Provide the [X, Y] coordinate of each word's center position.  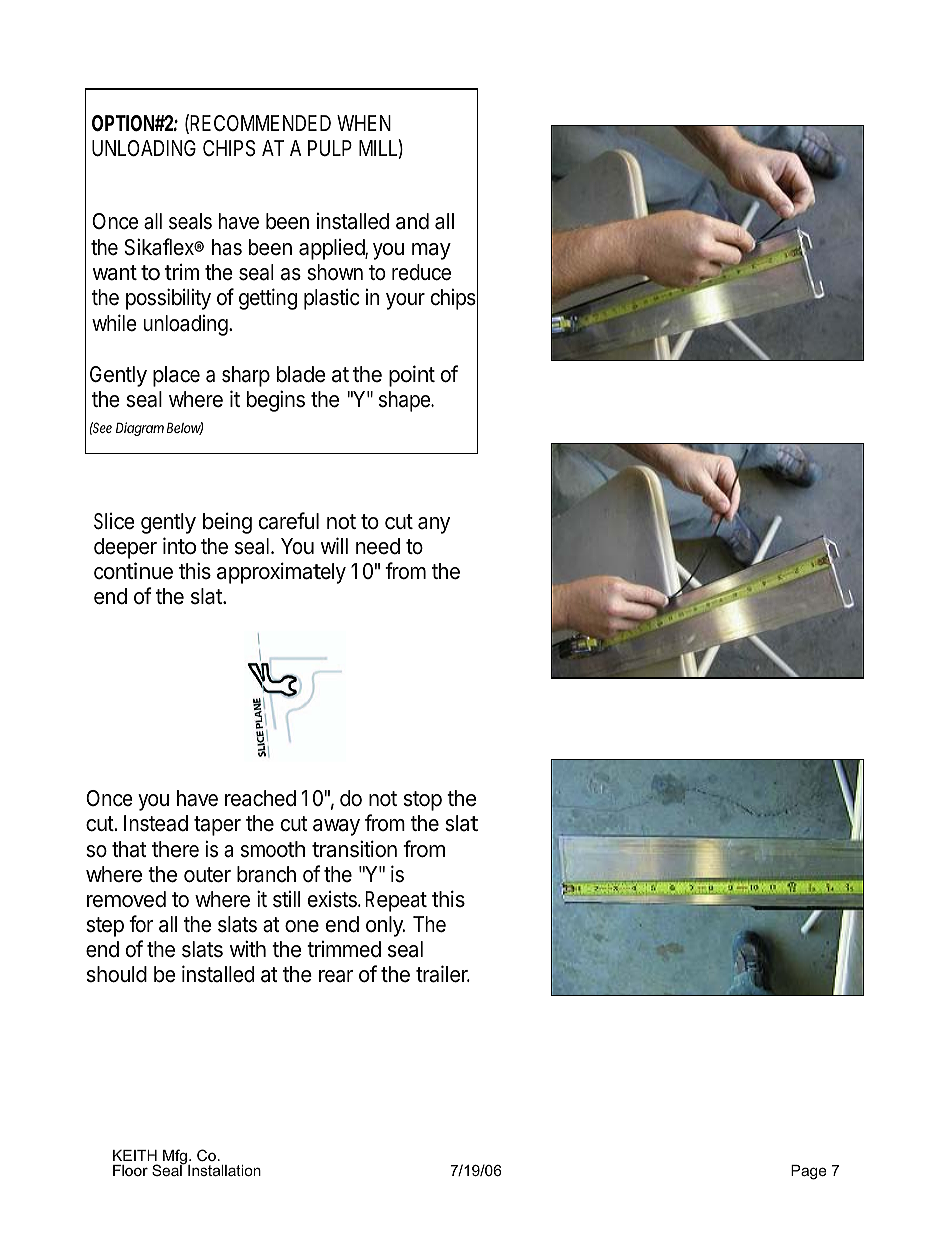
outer [207, 875]
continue [133, 571]
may [431, 251]
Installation [224, 1170]
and [412, 221]
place [176, 376]
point [412, 376]
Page [809, 1172]
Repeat [396, 901]
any [434, 525]
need [378, 546]
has [227, 247]
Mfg [176, 1158]
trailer [443, 974]
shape [405, 401]
